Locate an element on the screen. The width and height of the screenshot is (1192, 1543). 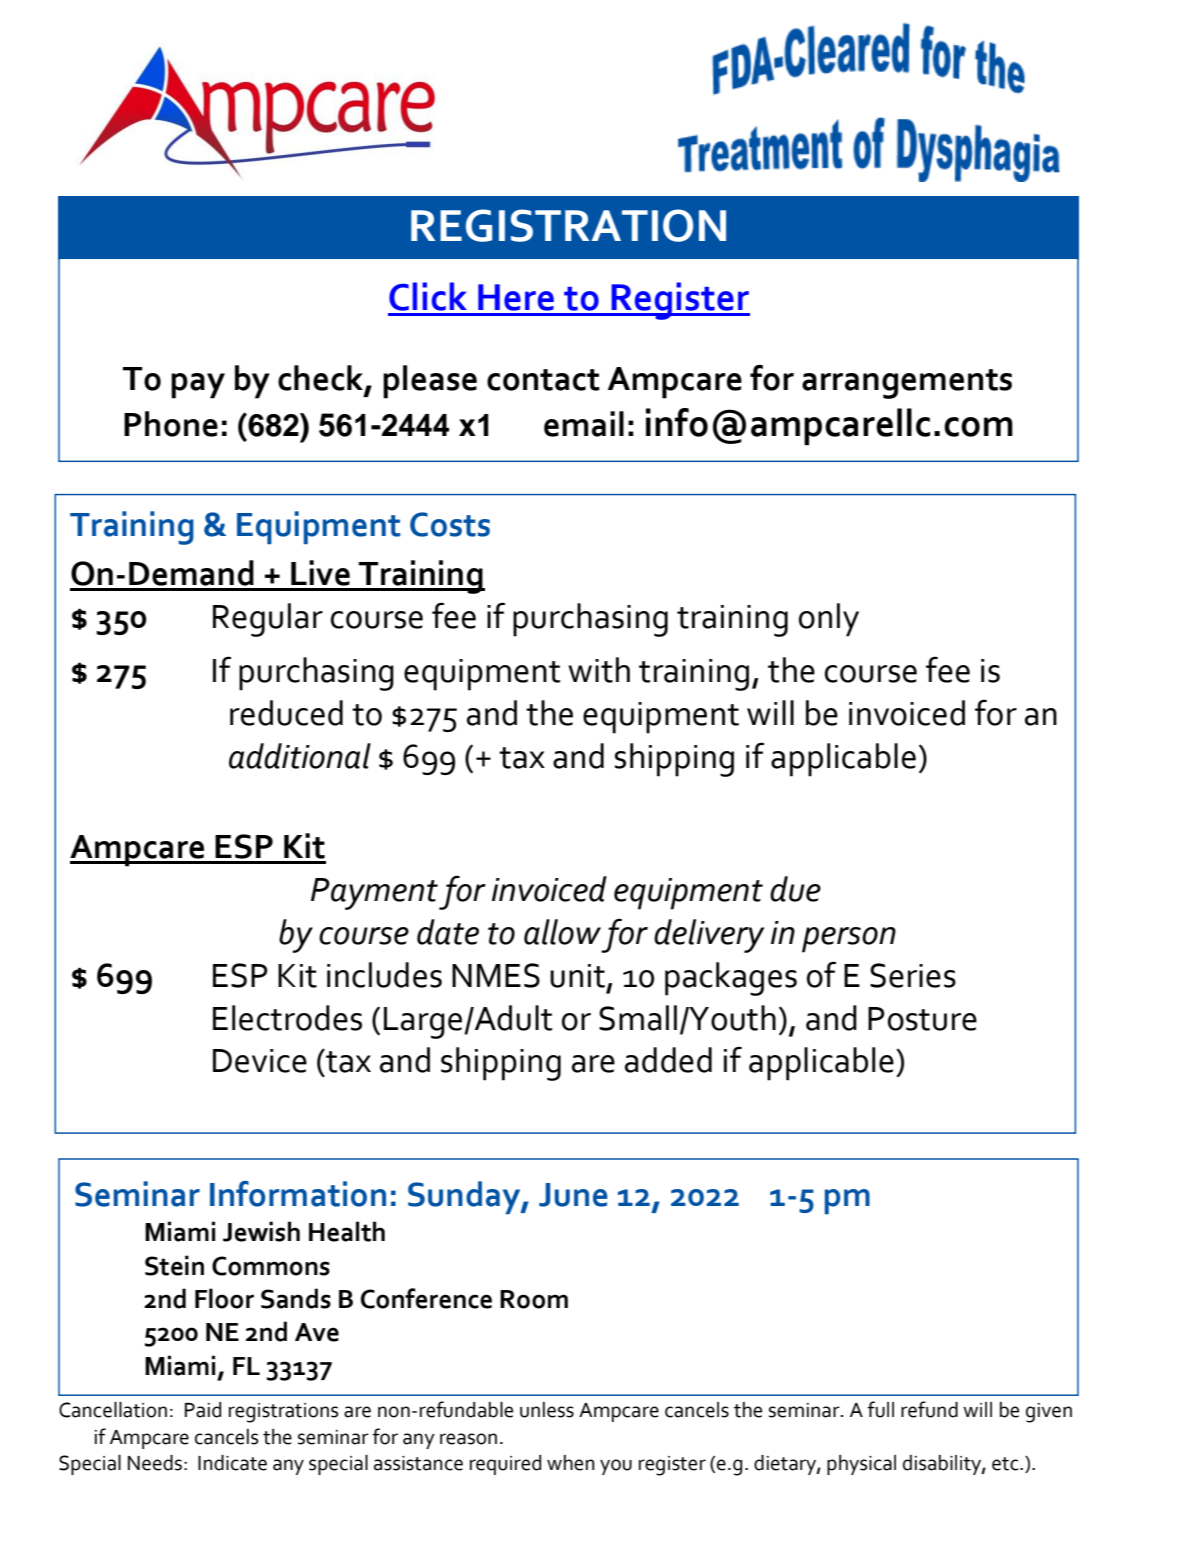
Payment is located at coordinates (374, 894).
